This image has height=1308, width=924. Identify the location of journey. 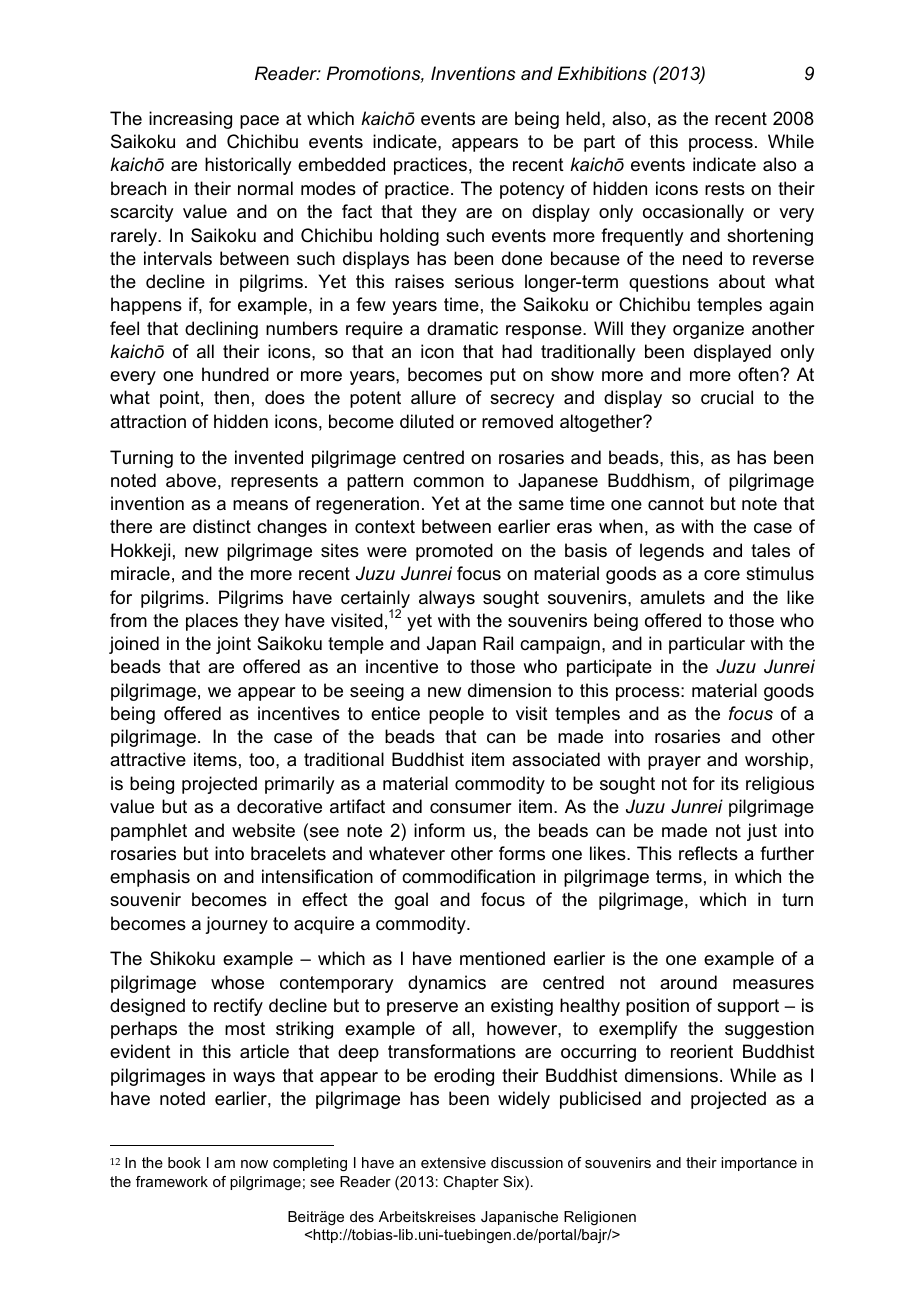
(236, 925).
